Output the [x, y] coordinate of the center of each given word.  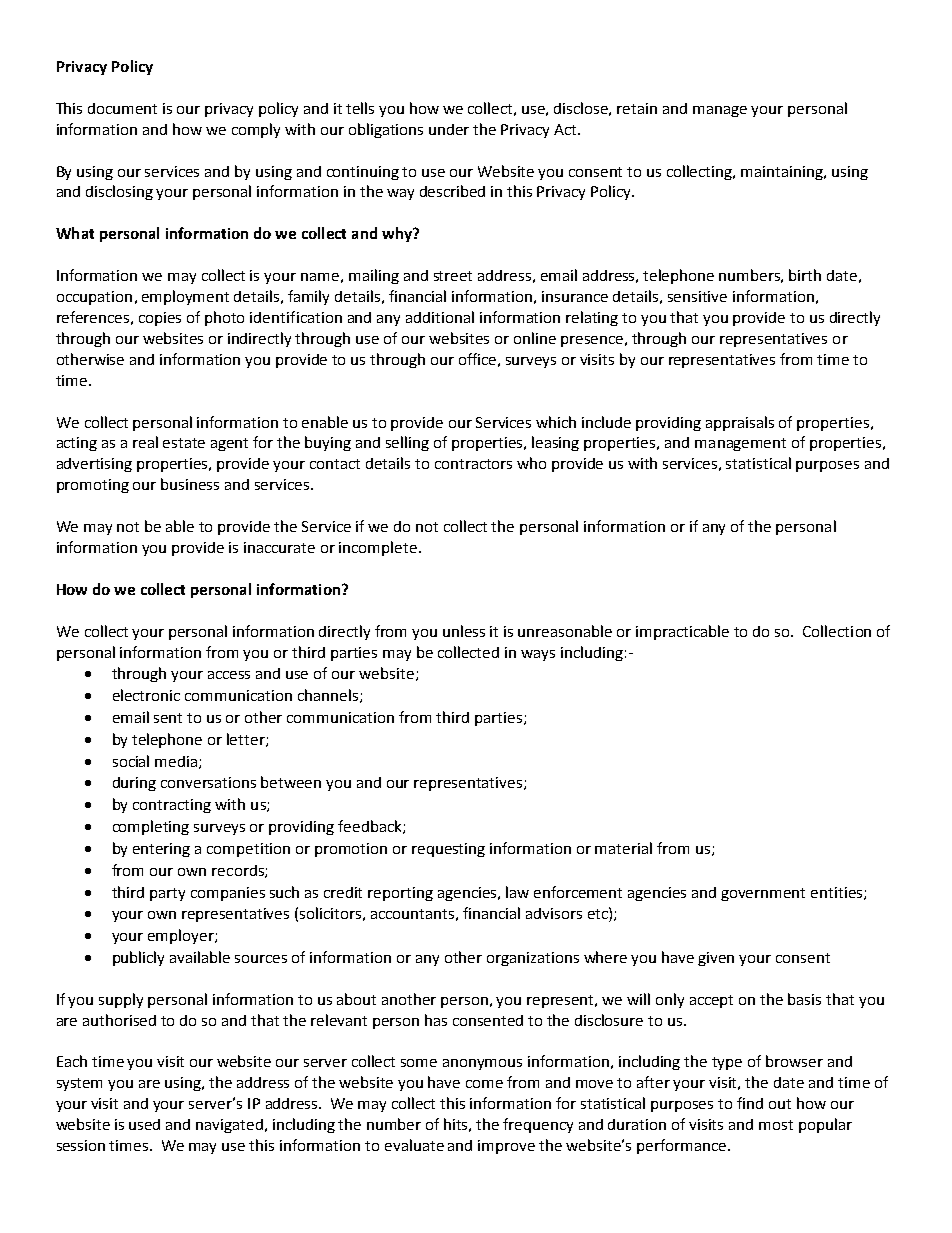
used [144, 1124]
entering [161, 850]
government [763, 894]
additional [440, 317]
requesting [448, 850]
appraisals [740, 423]
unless [464, 631]
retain [637, 108]
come [484, 1084]
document [122, 108]
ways [538, 655]
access [229, 675]
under [449, 129]
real [145, 442]
